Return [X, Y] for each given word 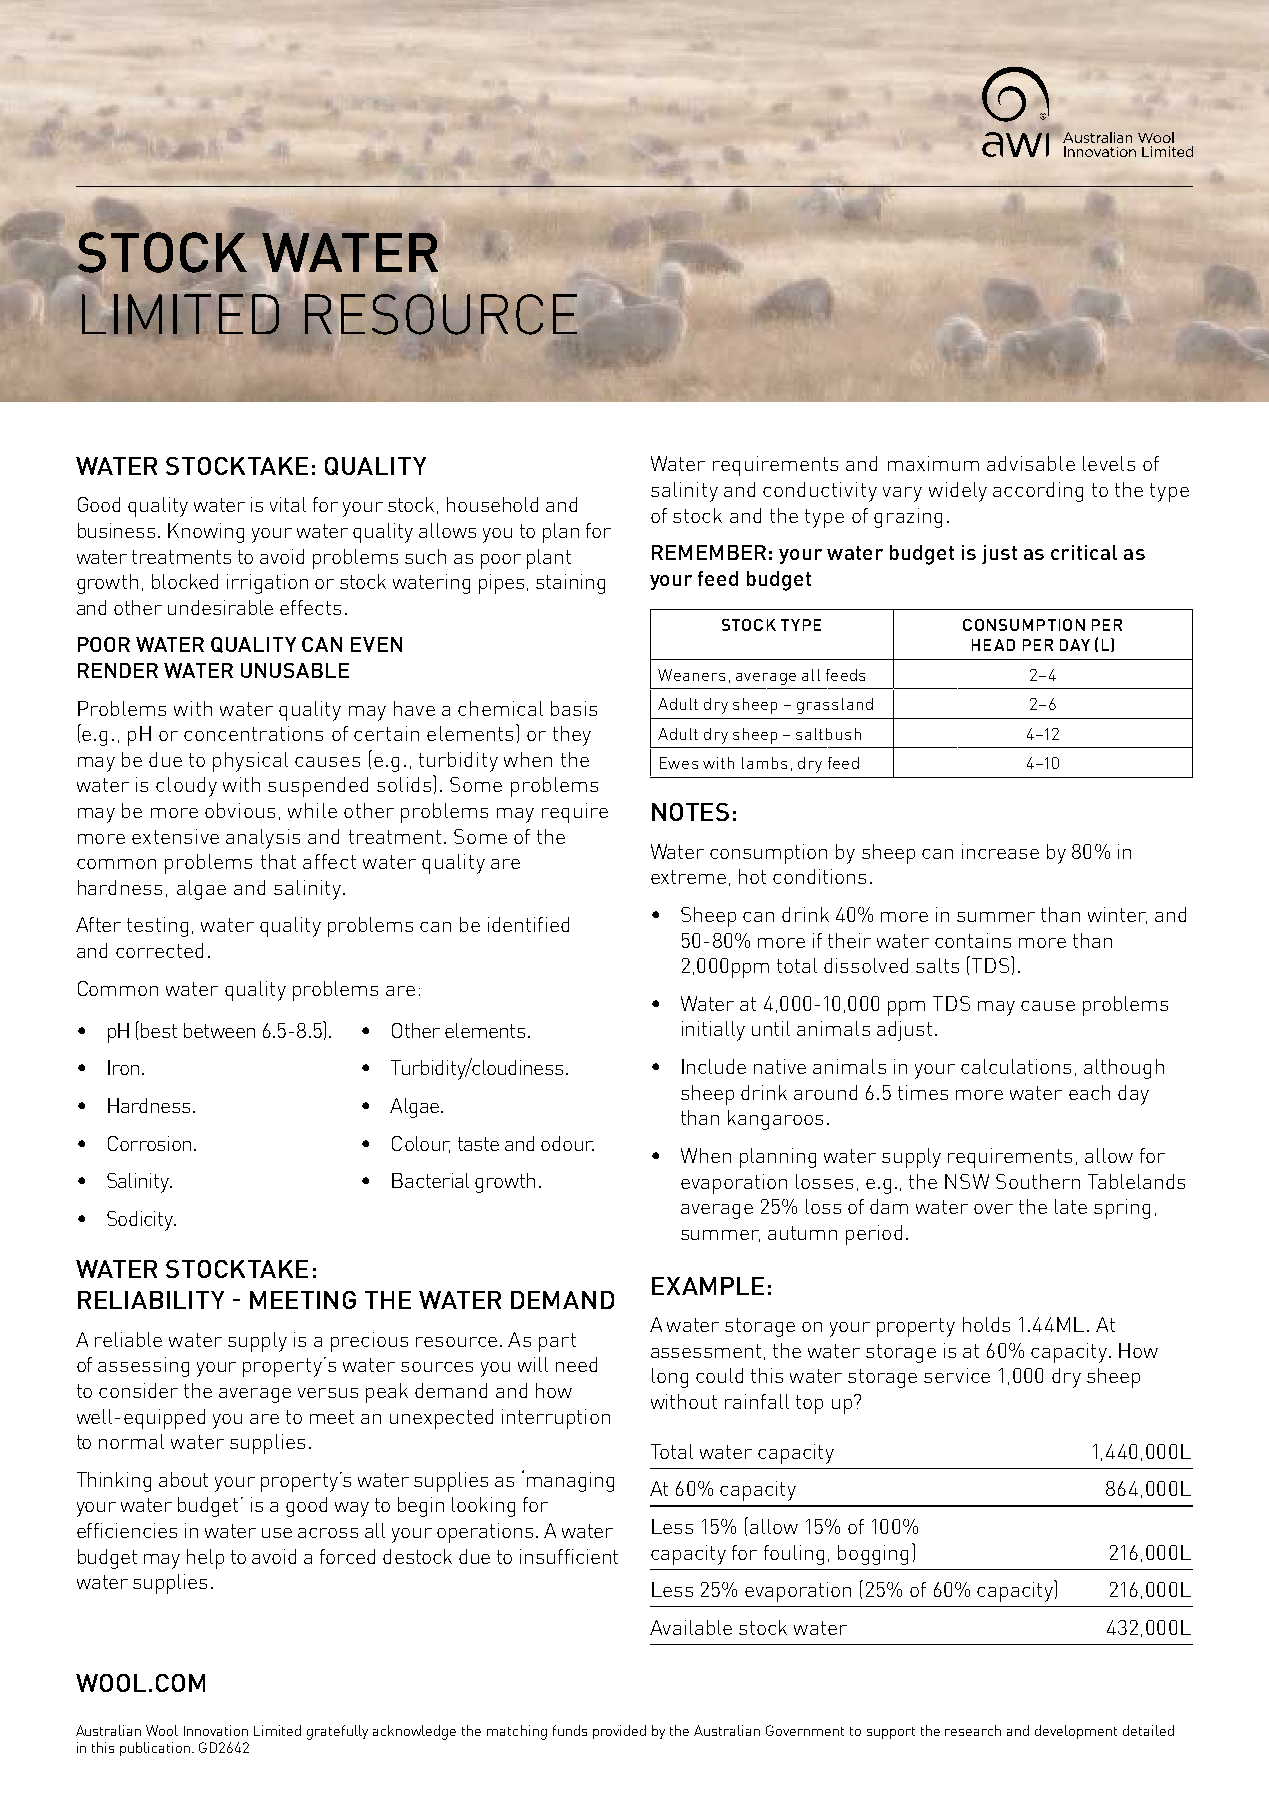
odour [567, 1143]
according [1038, 492]
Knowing [206, 533]
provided [619, 1732]
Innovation [216, 1730]
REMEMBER [709, 552]
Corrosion [149, 1143]
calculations [1016, 1066]
